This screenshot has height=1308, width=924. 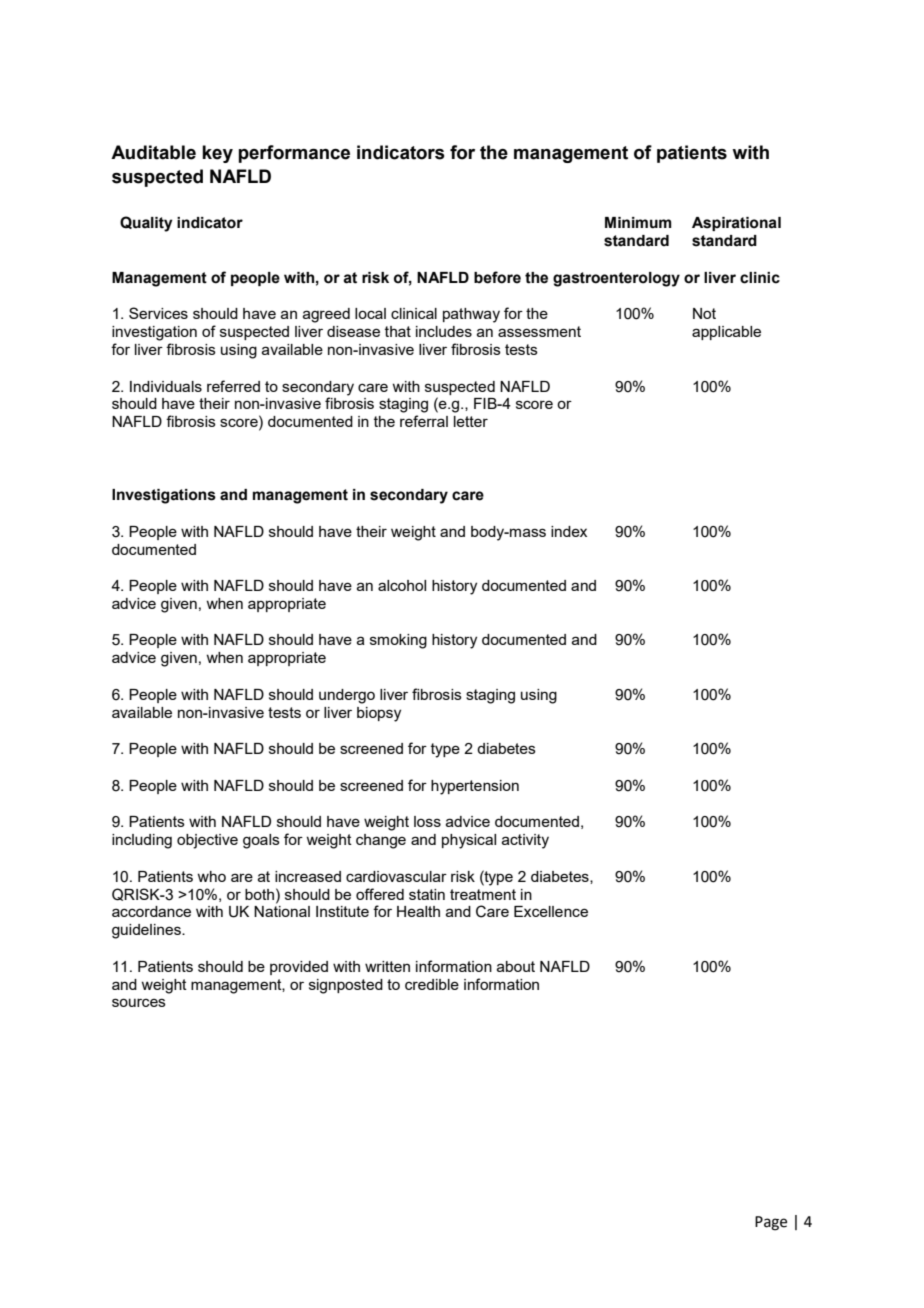 What do you see at coordinates (233, 386) in the screenshot?
I see `referred` at bounding box center [233, 386].
